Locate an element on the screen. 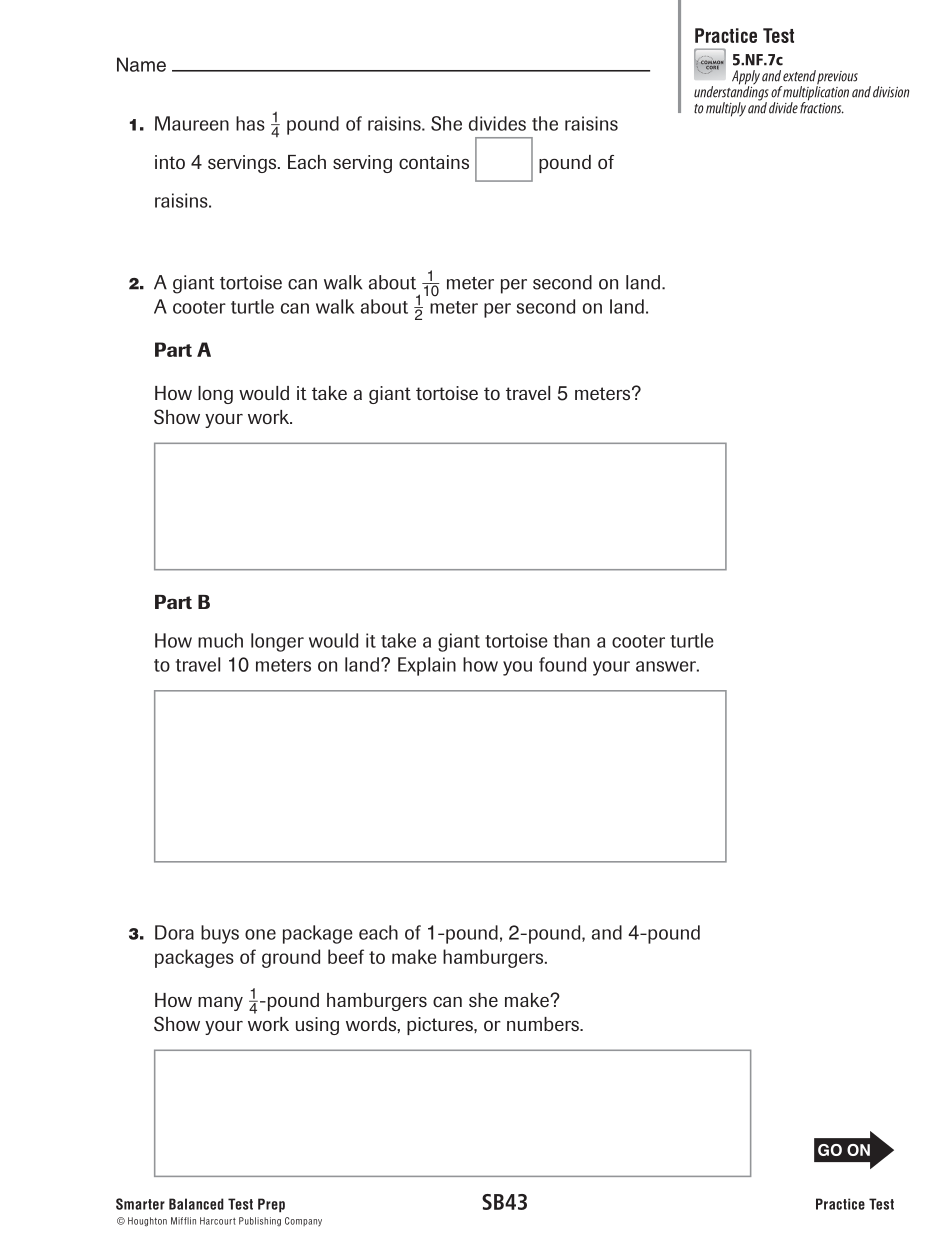 The width and height of the screenshot is (952, 1256). into is located at coordinates (170, 162).
